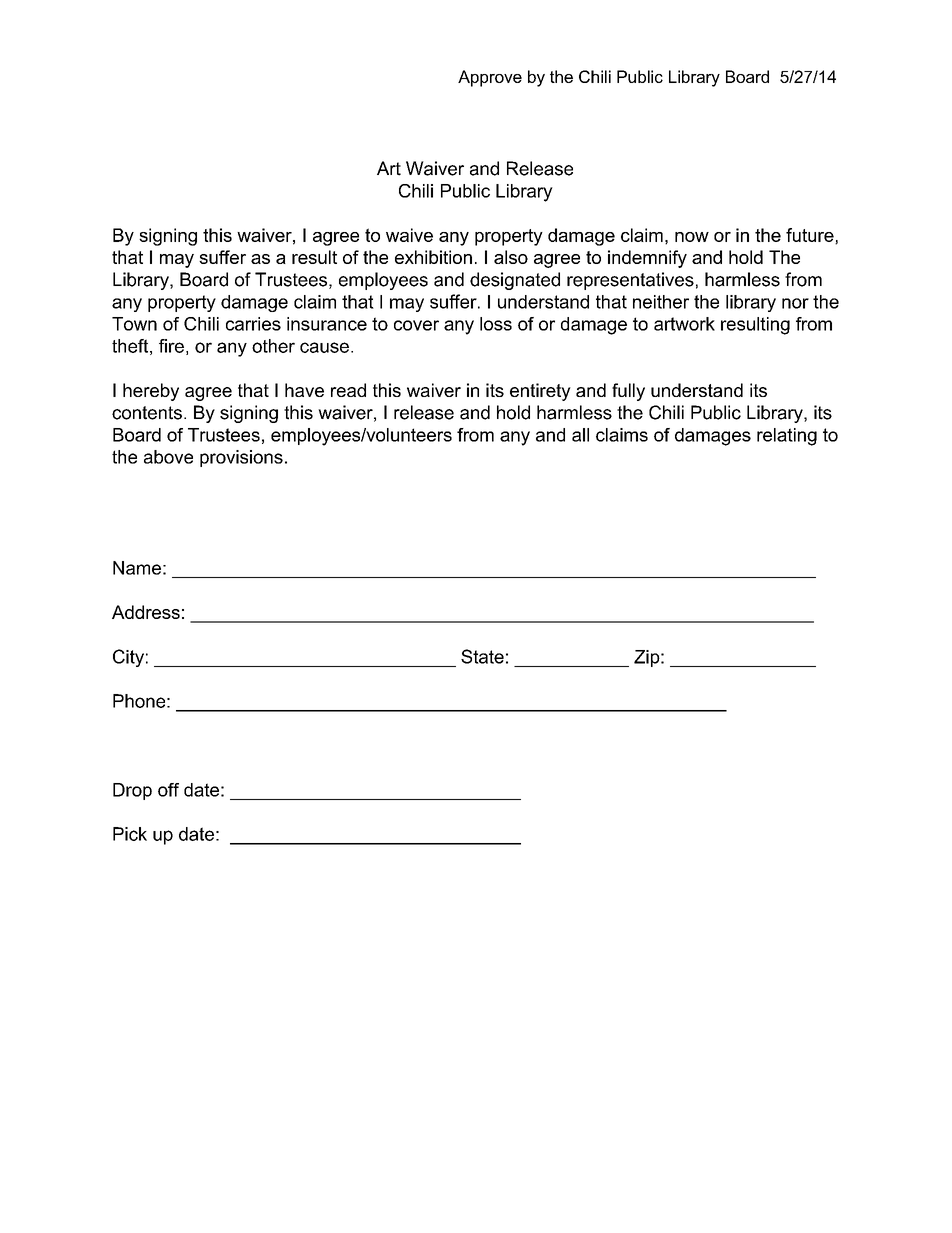  I want to click on Drop, so click(132, 791).
